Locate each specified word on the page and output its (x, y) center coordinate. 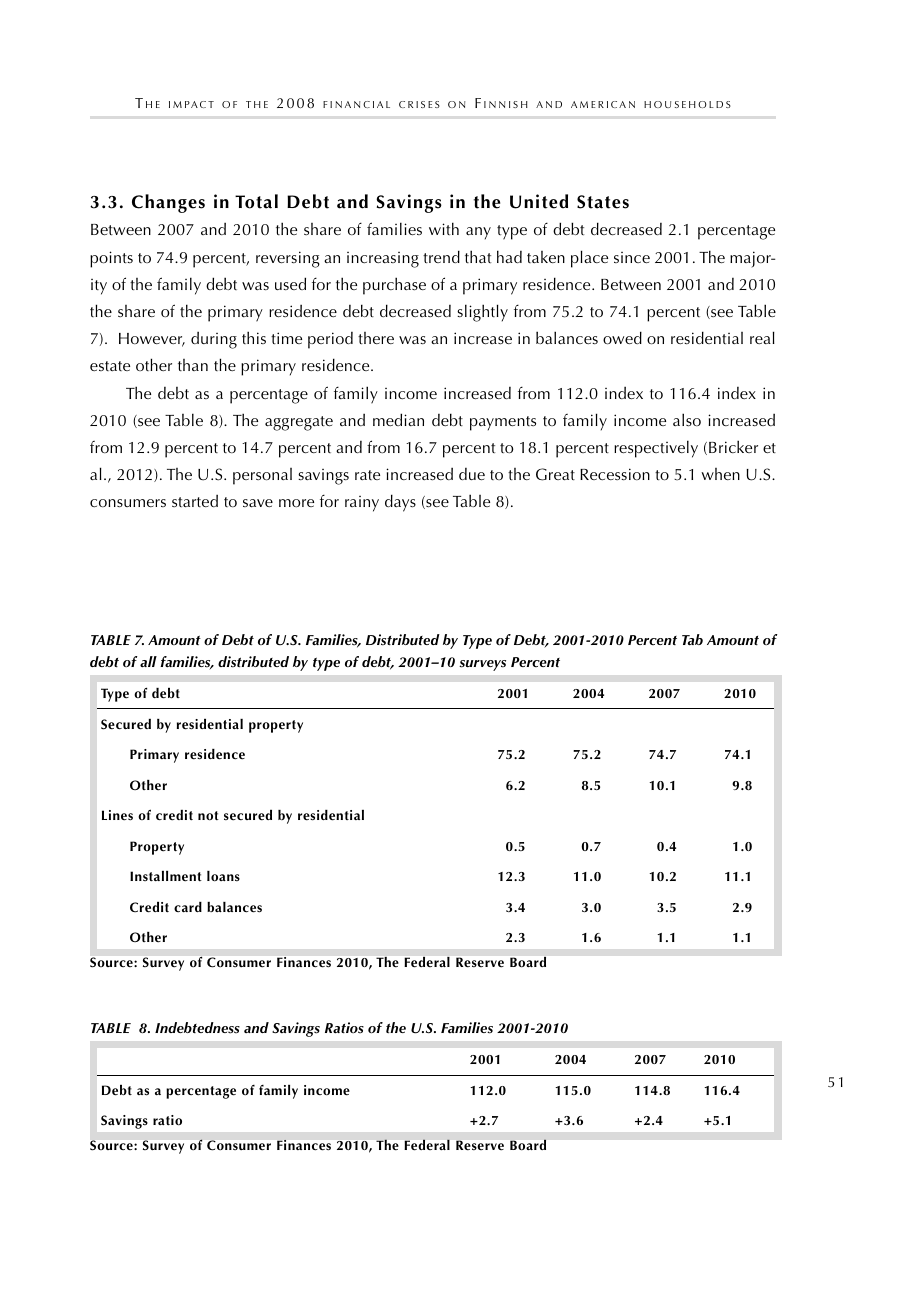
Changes (168, 203)
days (400, 503)
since (632, 257)
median (398, 419)
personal (262, 476)
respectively (656, 449)
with (444, 228)
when (720, 474)
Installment (166, 876)
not (208, 816)
